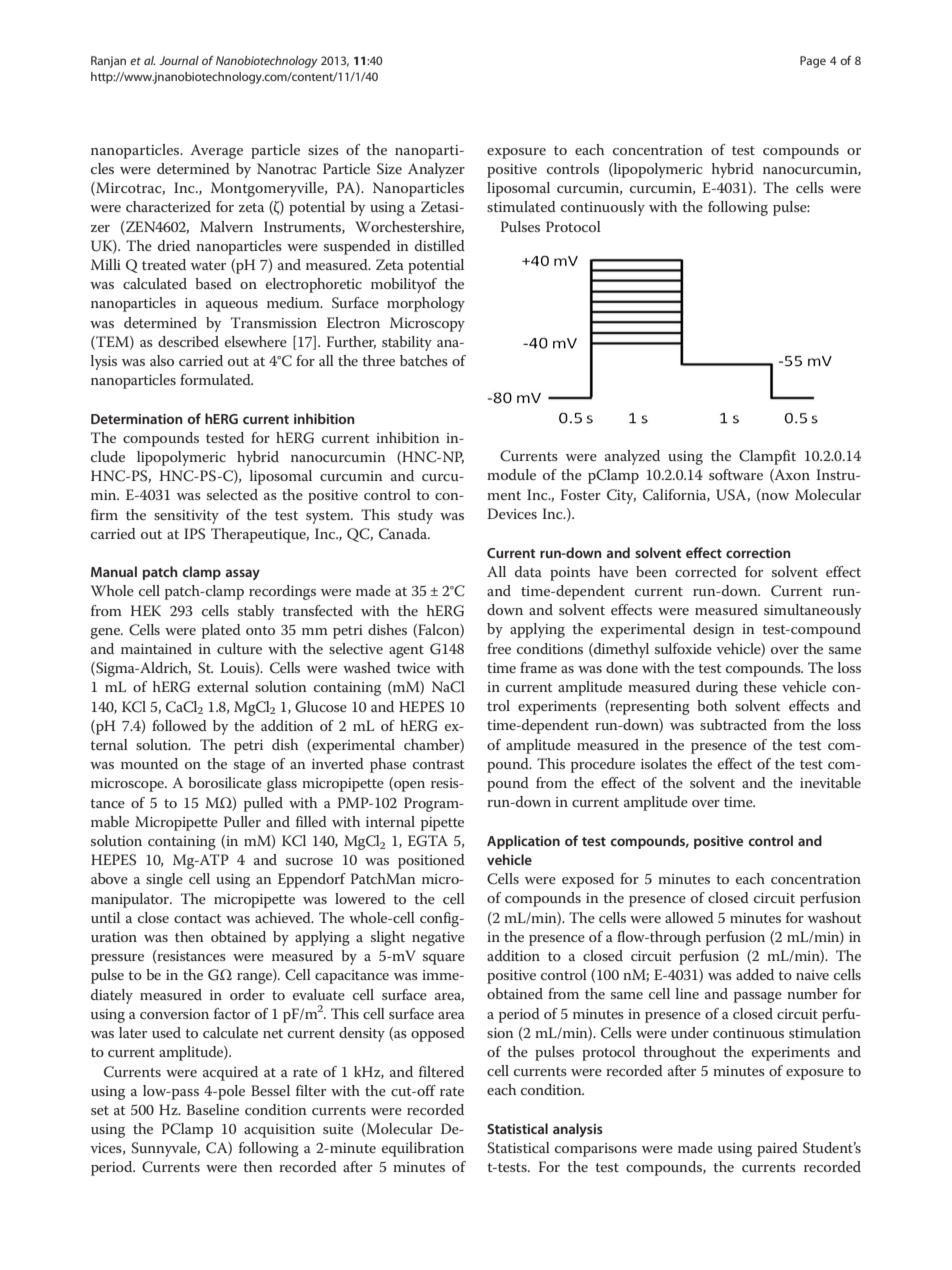 Image resolution: width=952 pixels, height=1270 pixels. What do you see at coordinates (188, 341) in the image?
I see `described` at bounding box center [188, 341].
